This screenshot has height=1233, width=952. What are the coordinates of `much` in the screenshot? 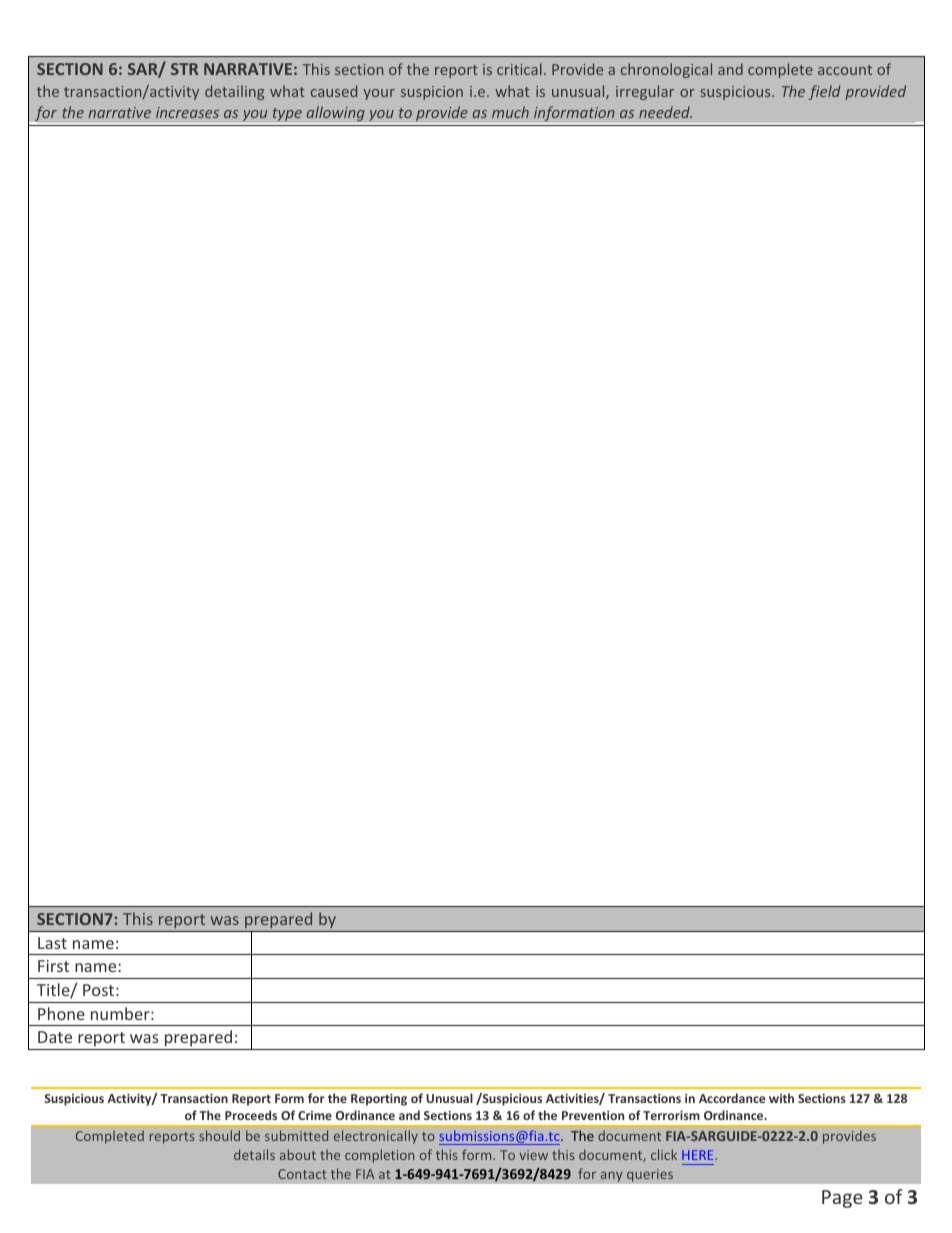 It's located at (510, 112).
